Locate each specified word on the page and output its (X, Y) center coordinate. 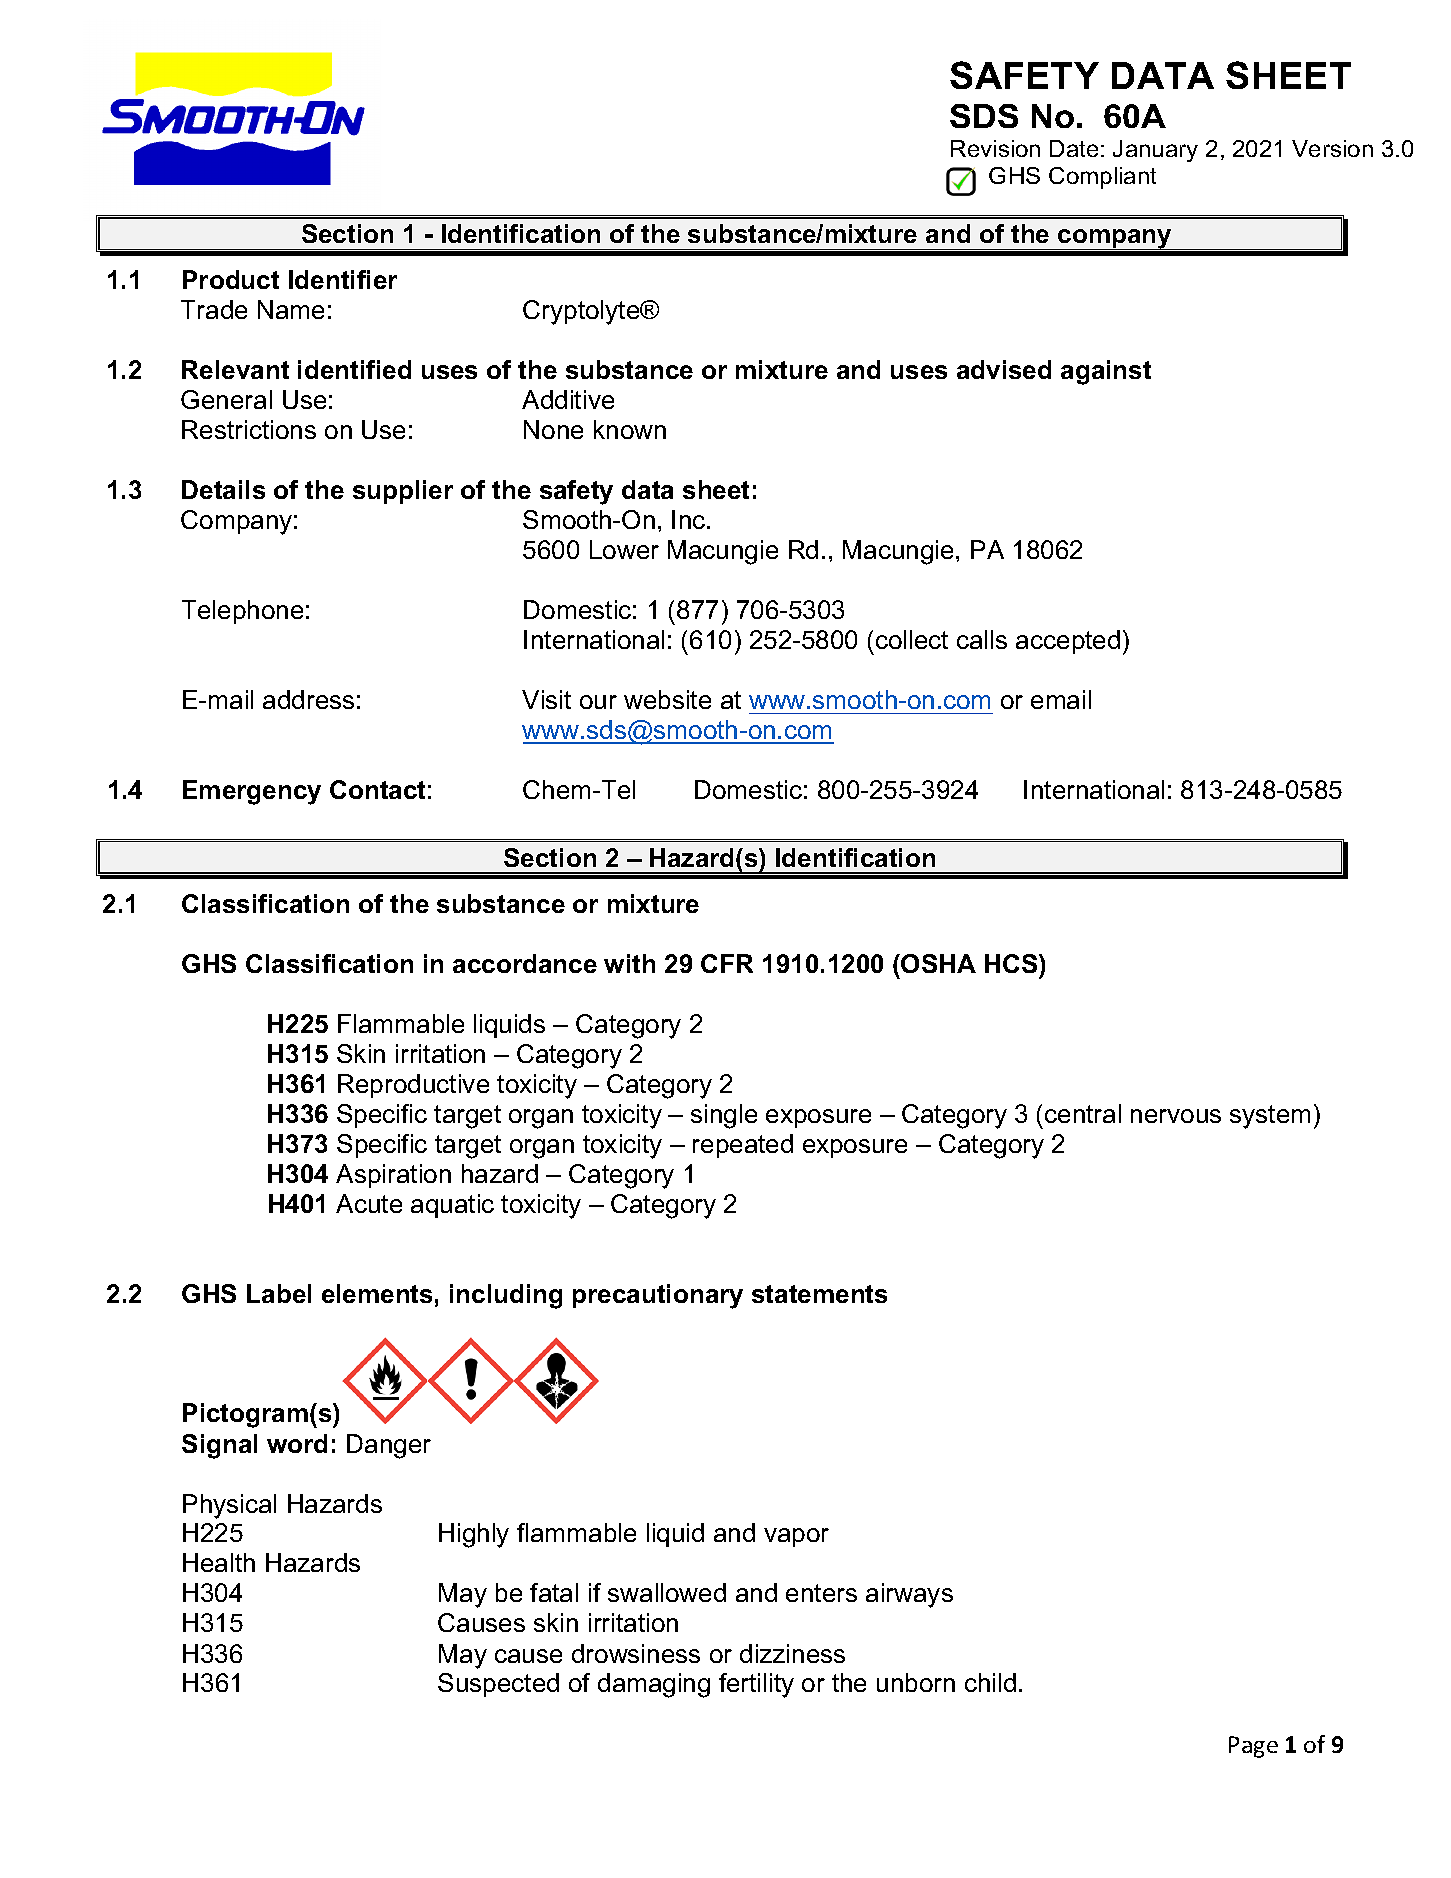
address (308, 699)
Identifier (343, 279)
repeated (743, 1146)
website (667, 699)
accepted (1068, 642)
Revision (995, 148)
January (1155, 151)
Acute (369, 1203)
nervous (1176, 1116)
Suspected (498, 1685)
